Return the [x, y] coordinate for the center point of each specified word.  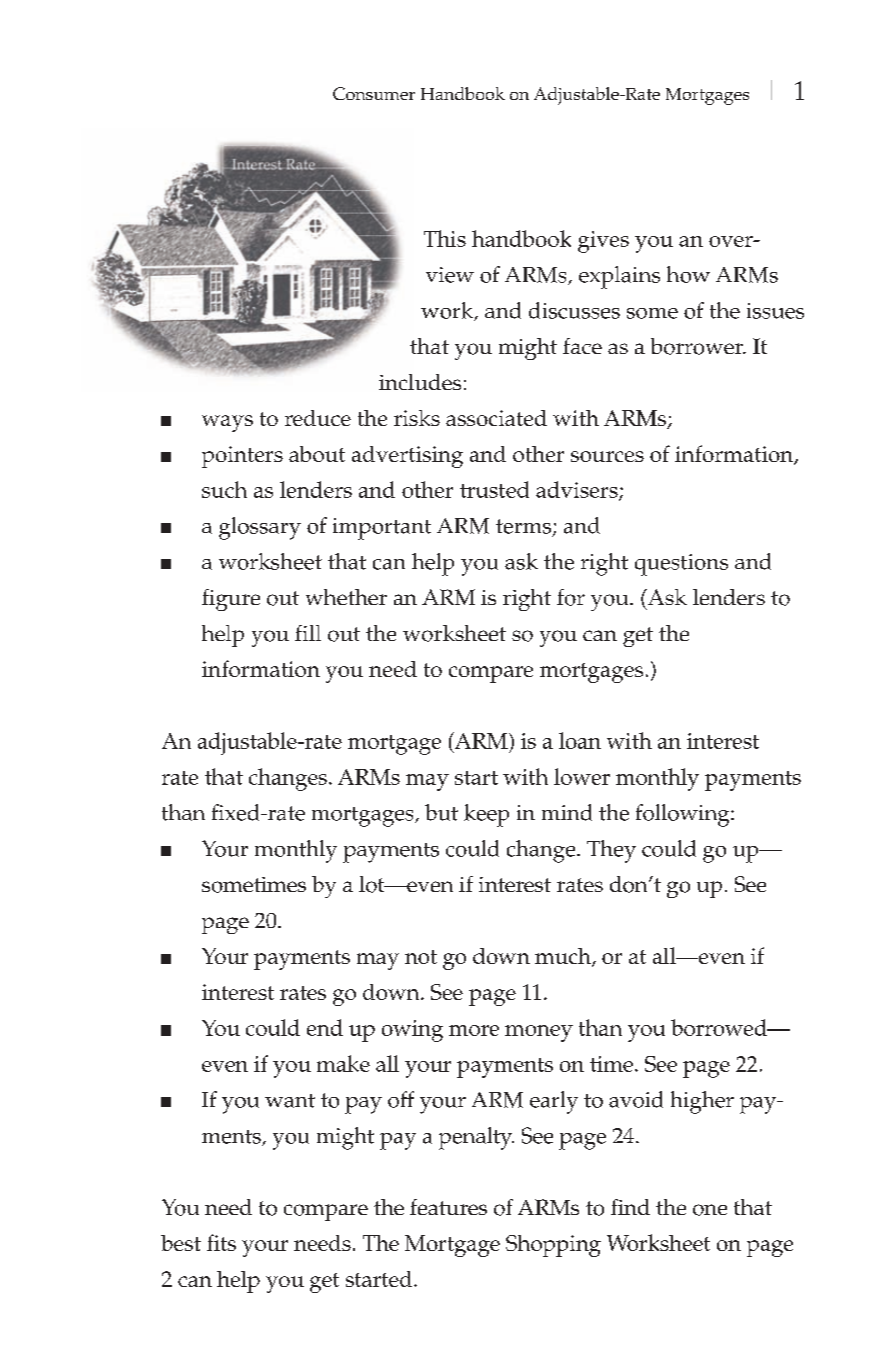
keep [486, 815]
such [224, 489]
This [445, 238]
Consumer [374, 93]
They [611, 851]
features [448, 1207]
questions [681, 565]
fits [221, 1242]
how [688, 274]
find [630, 1207]
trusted [494, 489]
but [441, 812]
